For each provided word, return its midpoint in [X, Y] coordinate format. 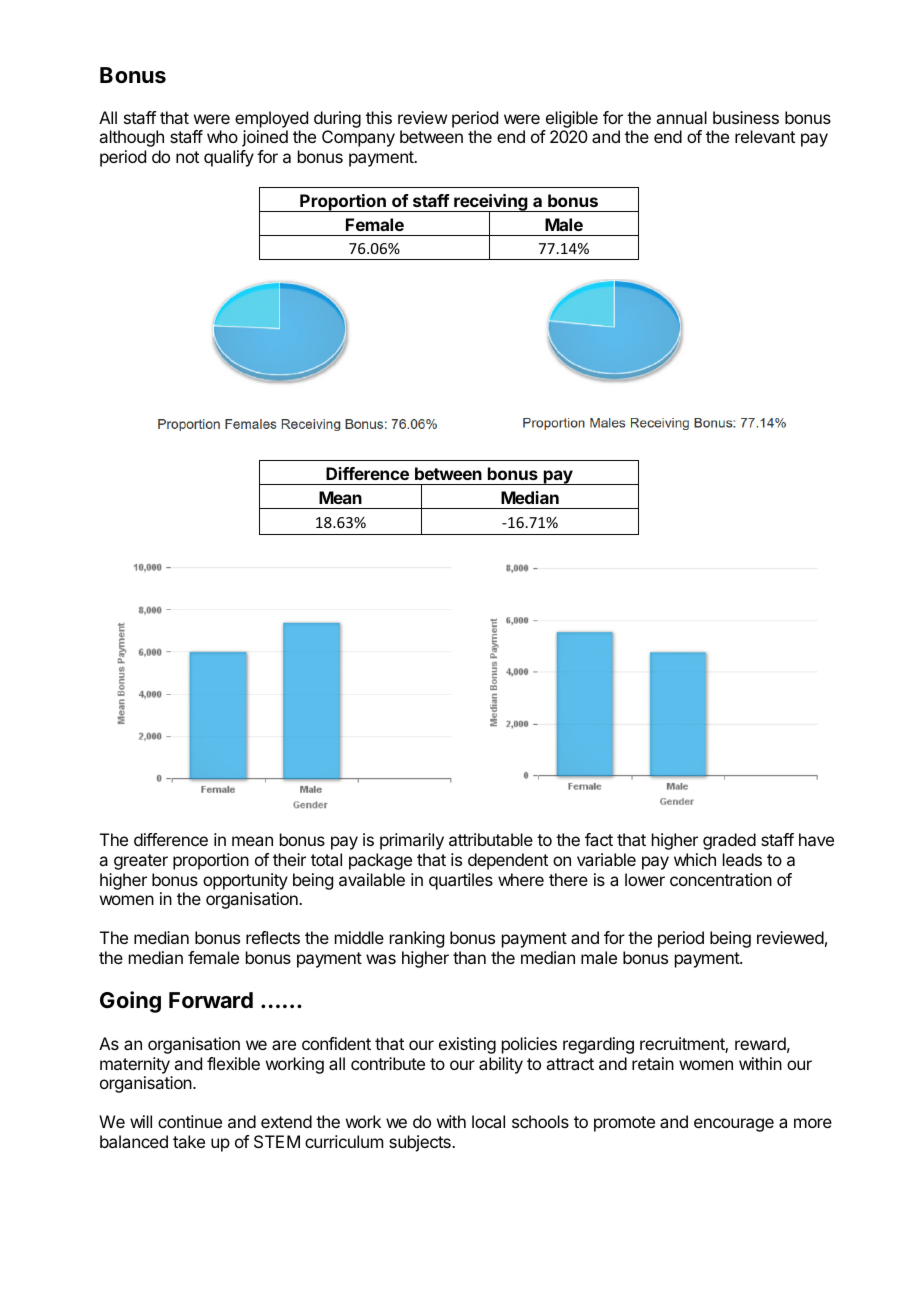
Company [358, 138]
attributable [491, 839]
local [488, 1121]
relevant [765, 136]
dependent [508, 861]
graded [729, 841]
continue [190, 1121]
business [746, 117]
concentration [721, 879]
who [222, 136]
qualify [229, 158]
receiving [491, 203]
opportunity [245, 881]
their [289, 859]
